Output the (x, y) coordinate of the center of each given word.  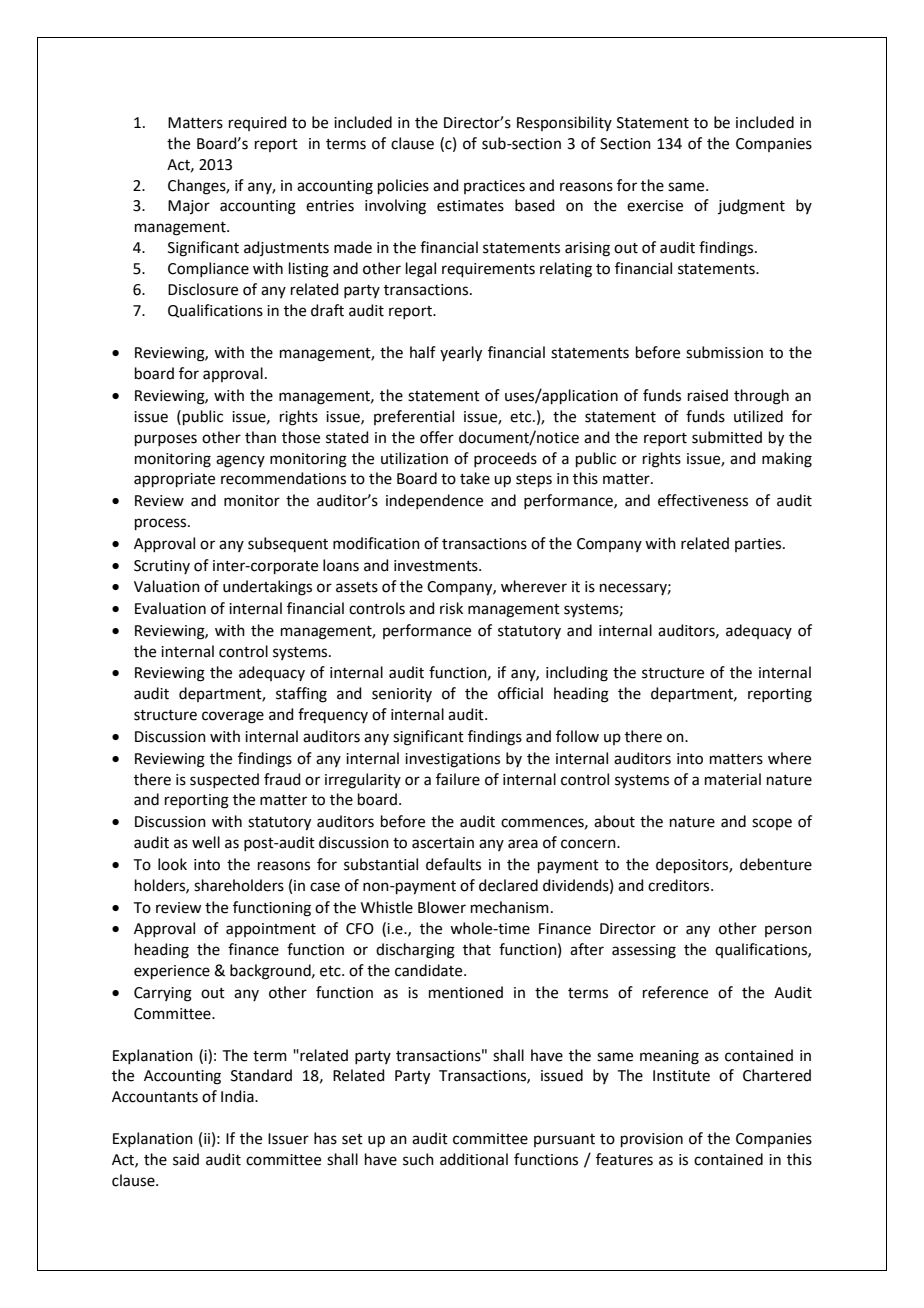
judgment (751, 207)
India (238, 1096)
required (258, 123)
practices (494, 187)
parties (759, 545)
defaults (453, 864)
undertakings (267, 588)
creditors (680, 885)
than (260, 437)
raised (708, 395)
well (206, 842)
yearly (461, 354)
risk (451, 608)
